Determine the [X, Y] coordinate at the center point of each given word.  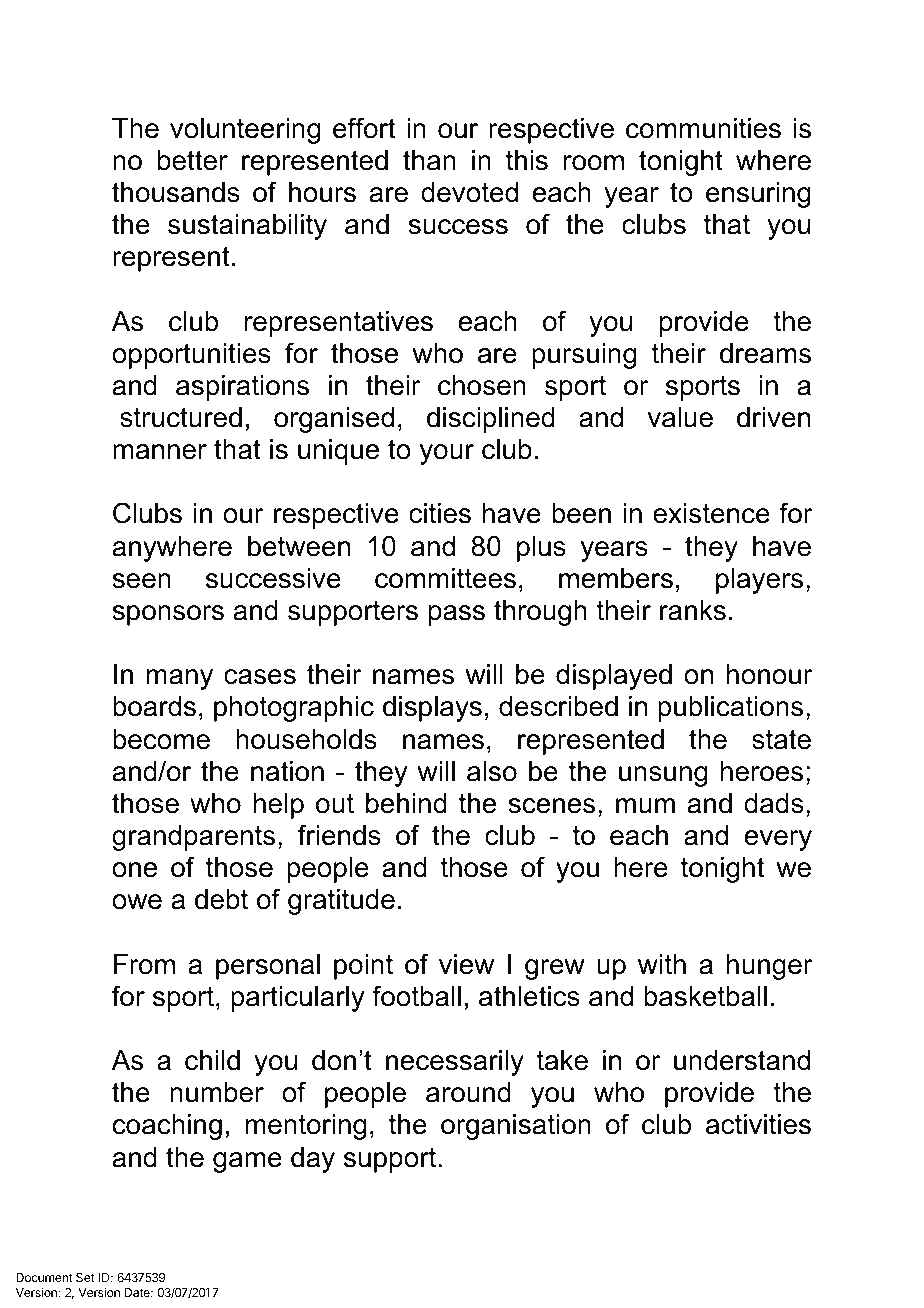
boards [154, 706]
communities [703, 128]
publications [730, 709]
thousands [176, 192]
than [429, 160]
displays [432, 709]
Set [85, 1277]
